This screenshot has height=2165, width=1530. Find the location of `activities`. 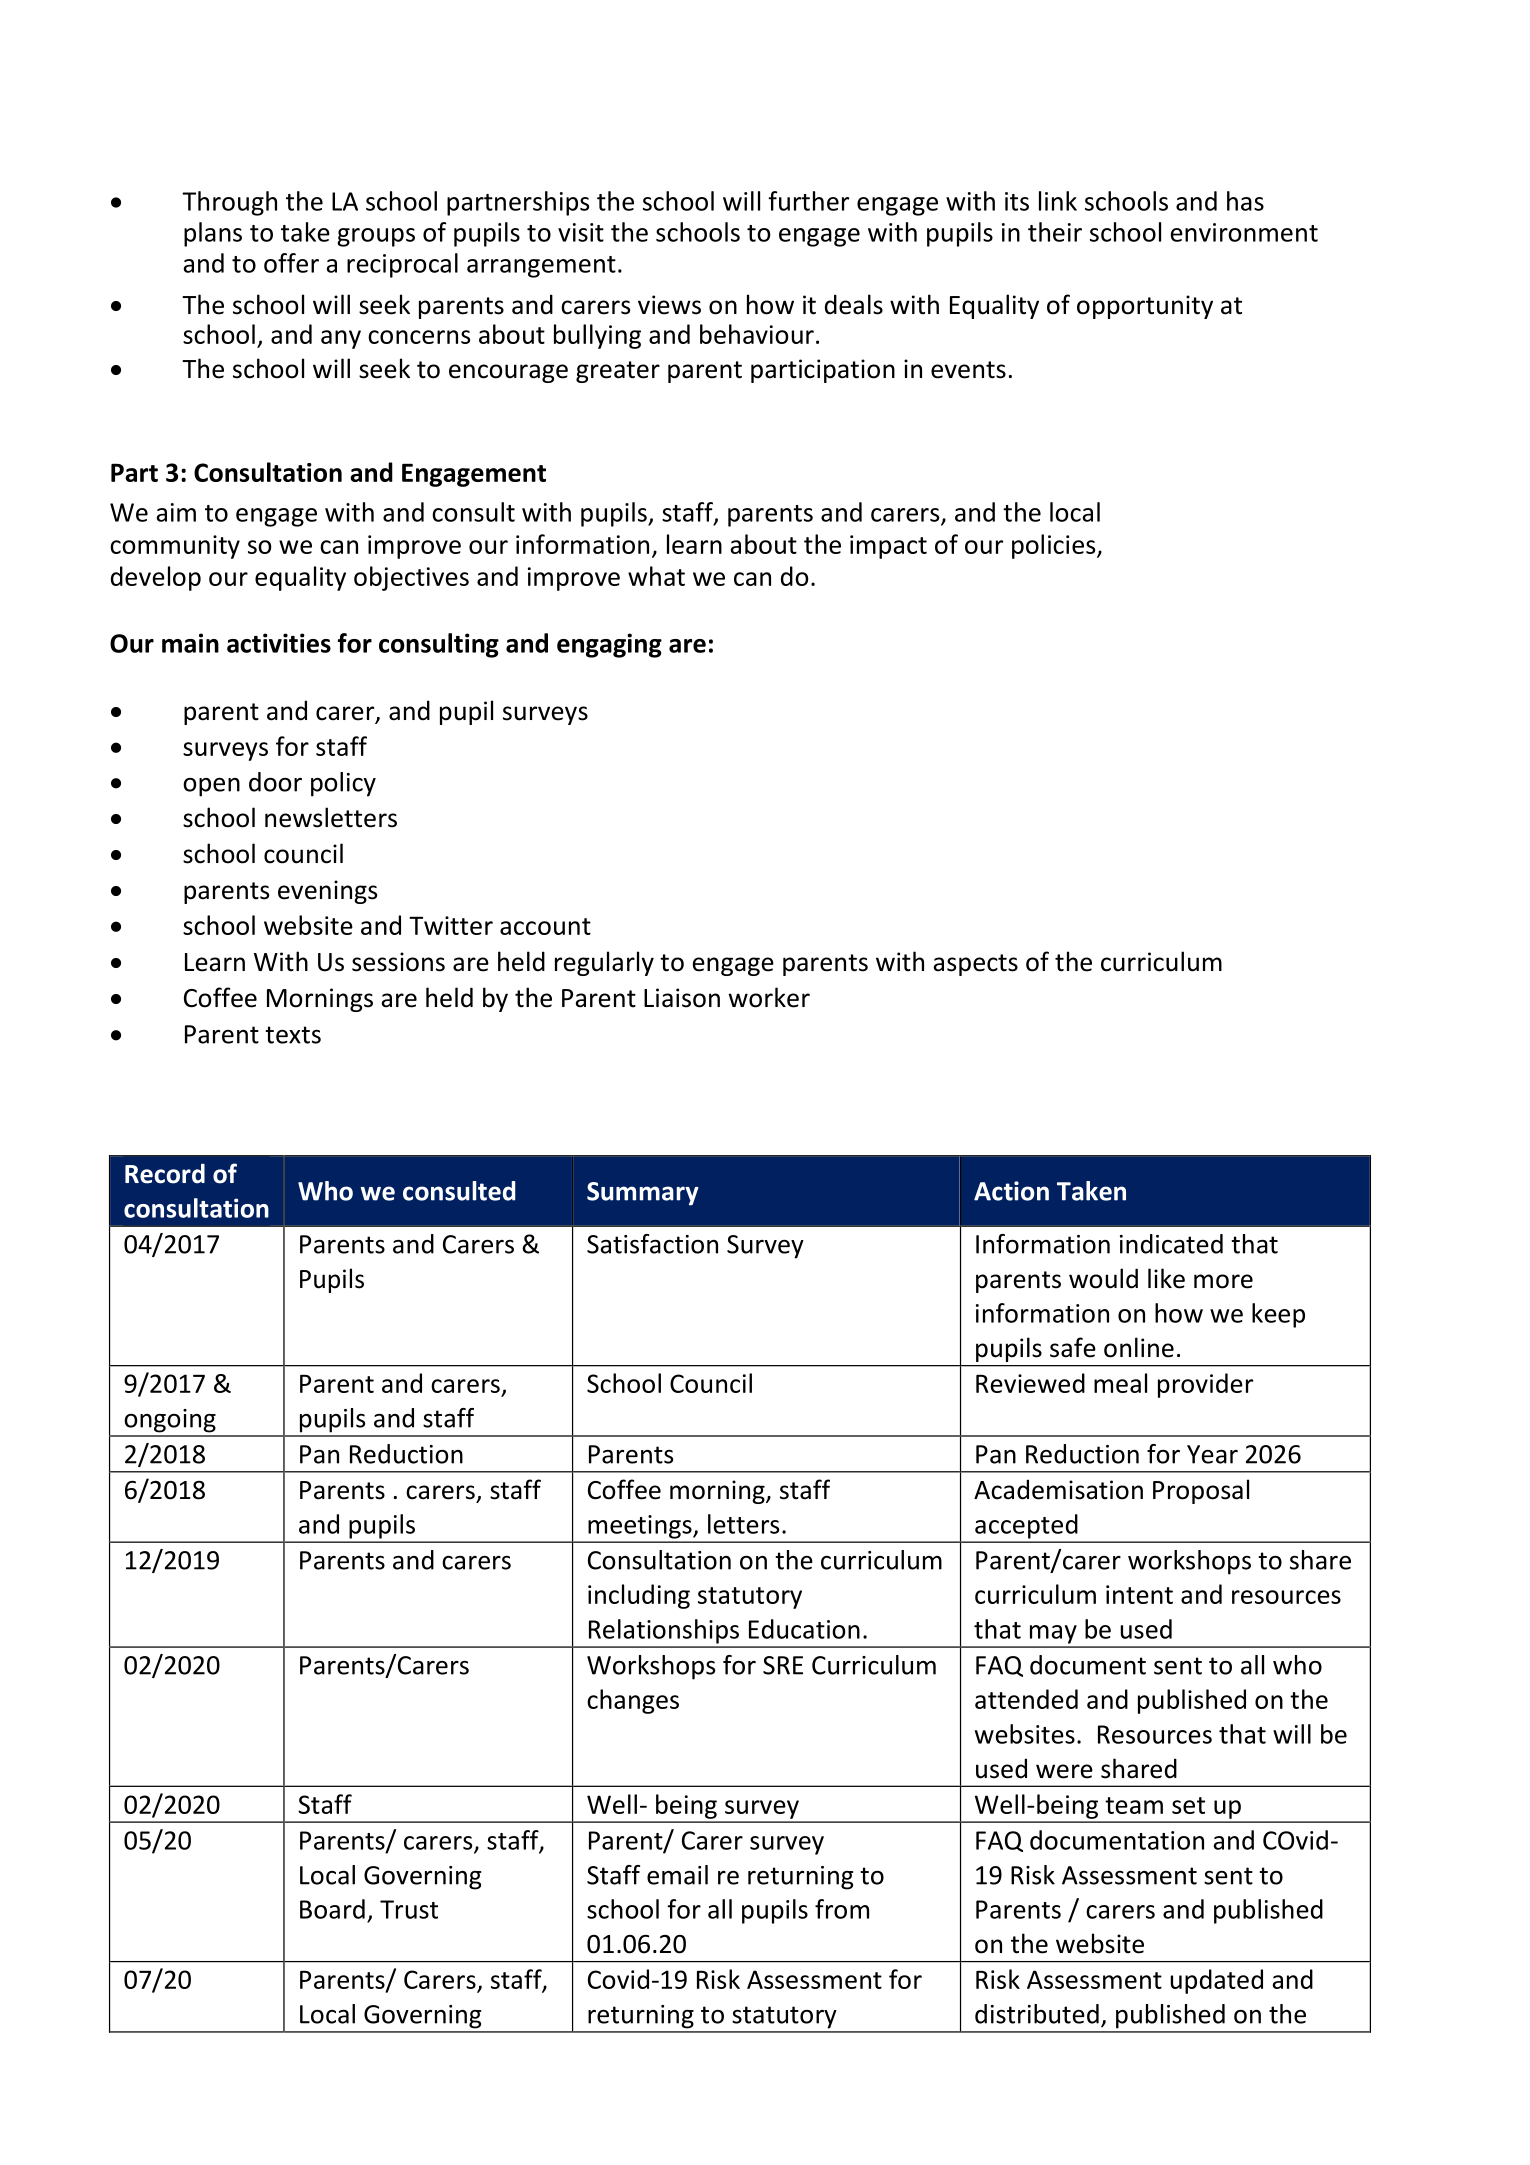

activities is located at coordinates (279, 643).
